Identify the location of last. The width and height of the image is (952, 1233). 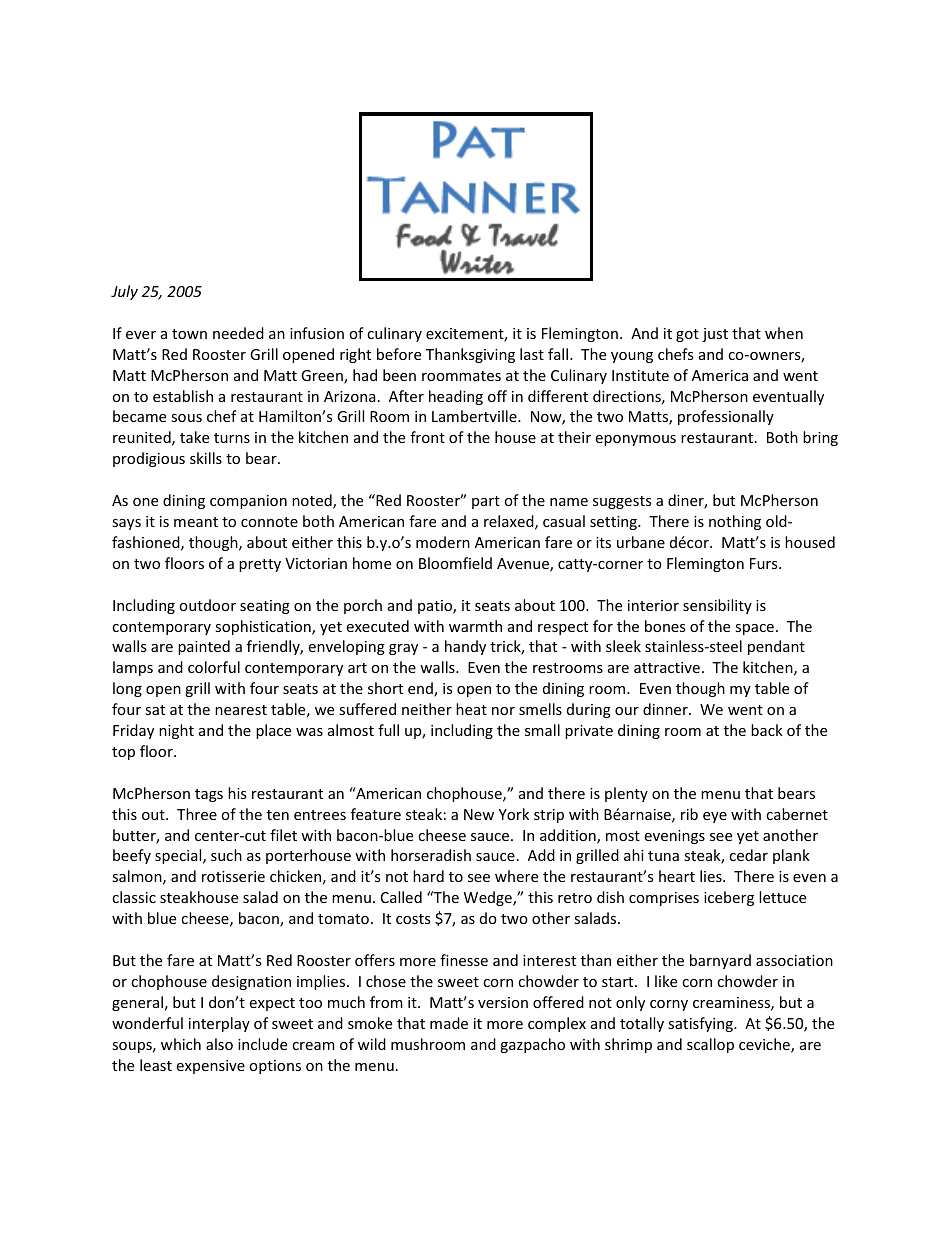
(532, 354).
